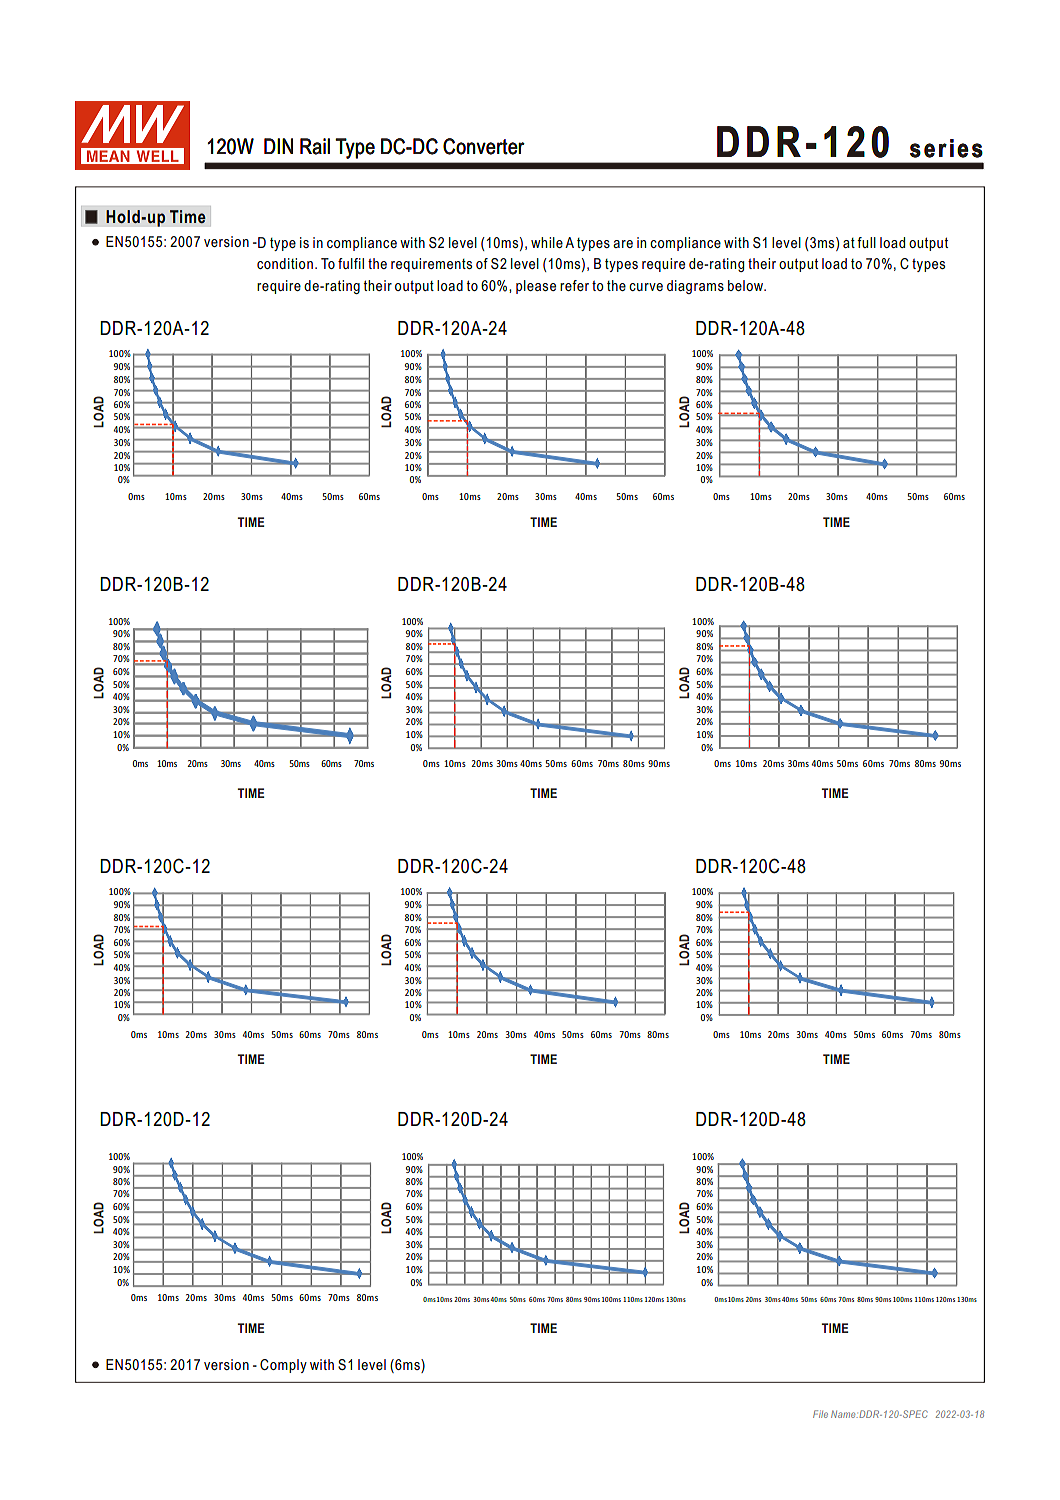 This image has height=1500, width=1060. I want to click on full, so click(866, 242).
